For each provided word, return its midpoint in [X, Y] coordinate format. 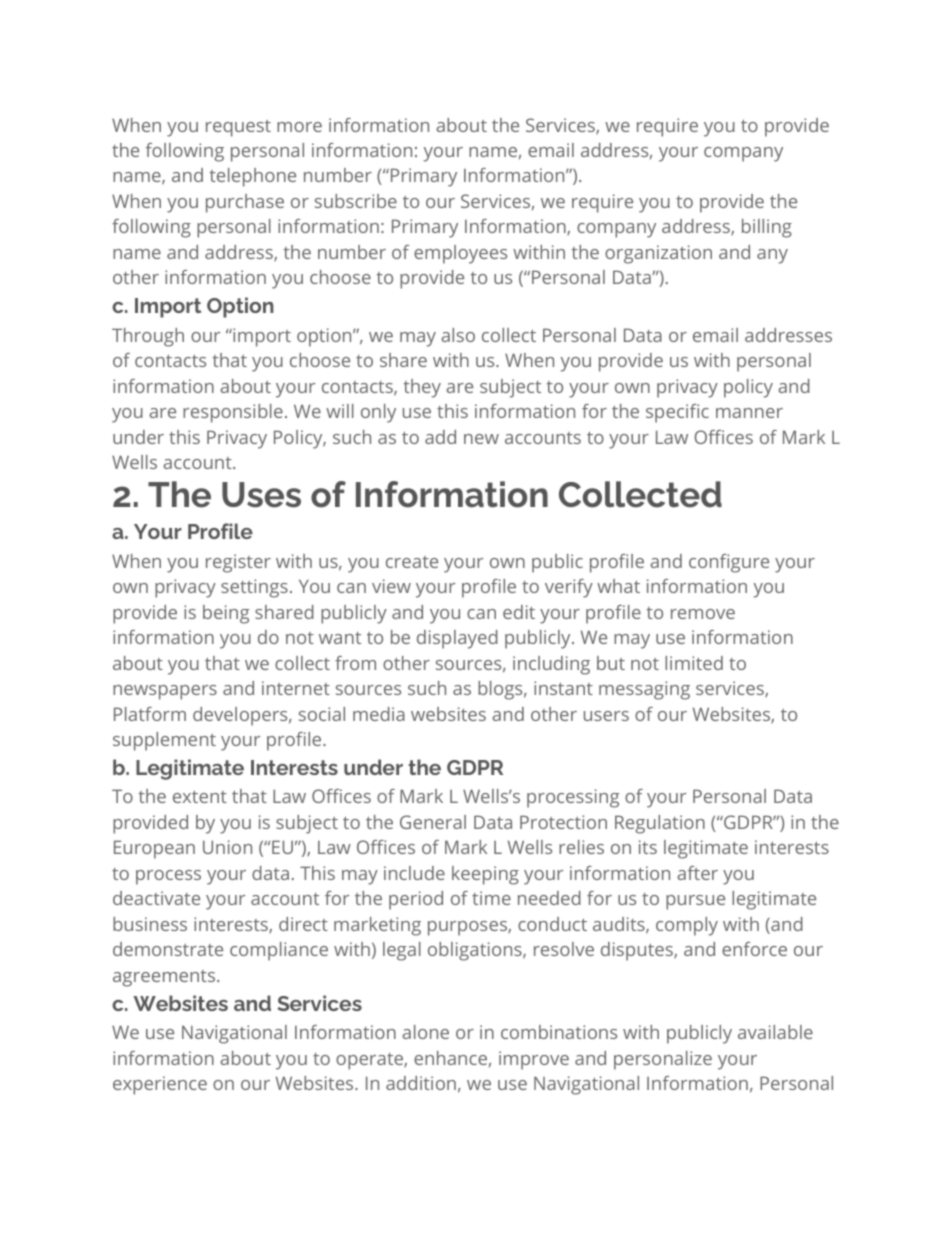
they [422, 388]
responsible [233, 413]
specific [677, 413]
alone [425, 1032]
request [238, 128]
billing [767, 228]
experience [160, 1085]
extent [200, 797]
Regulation [660, 824]
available [775, 1032]
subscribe [356, 201]
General [433, 822]
